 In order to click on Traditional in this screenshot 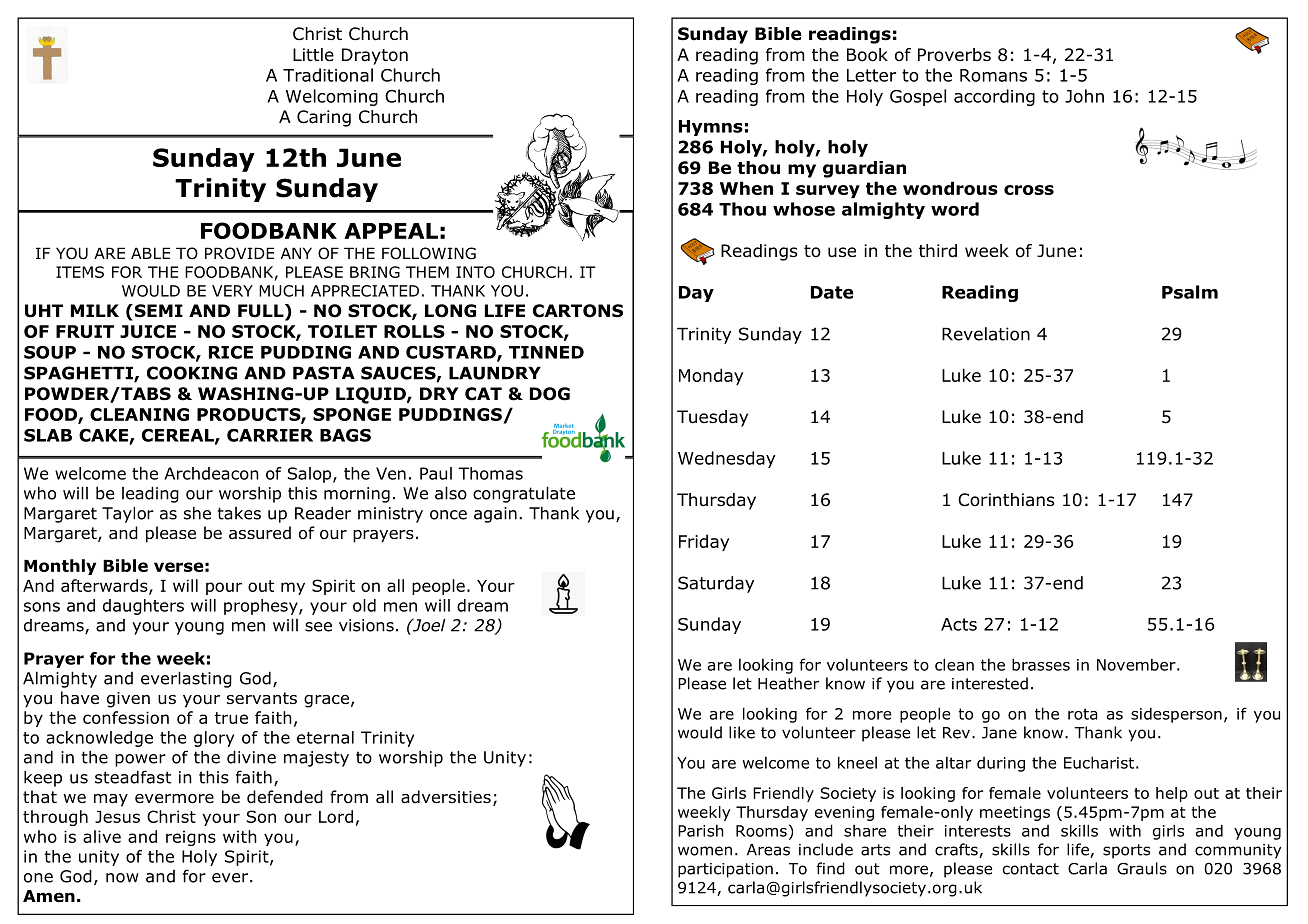, I will do `click(328, 75)`.
